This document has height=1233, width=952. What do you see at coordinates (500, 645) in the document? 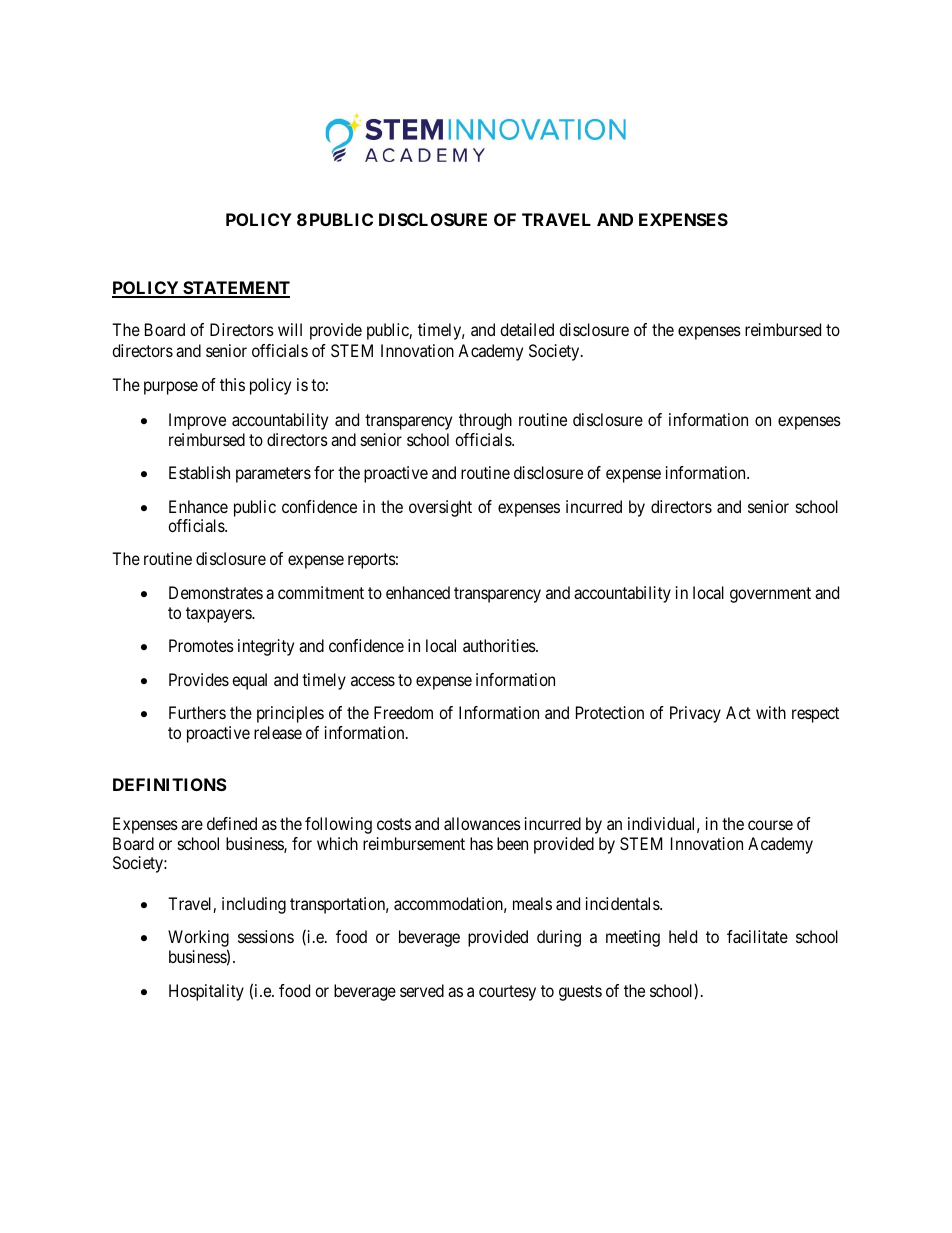
I see `authorities` at bounding box center [500, 645].
